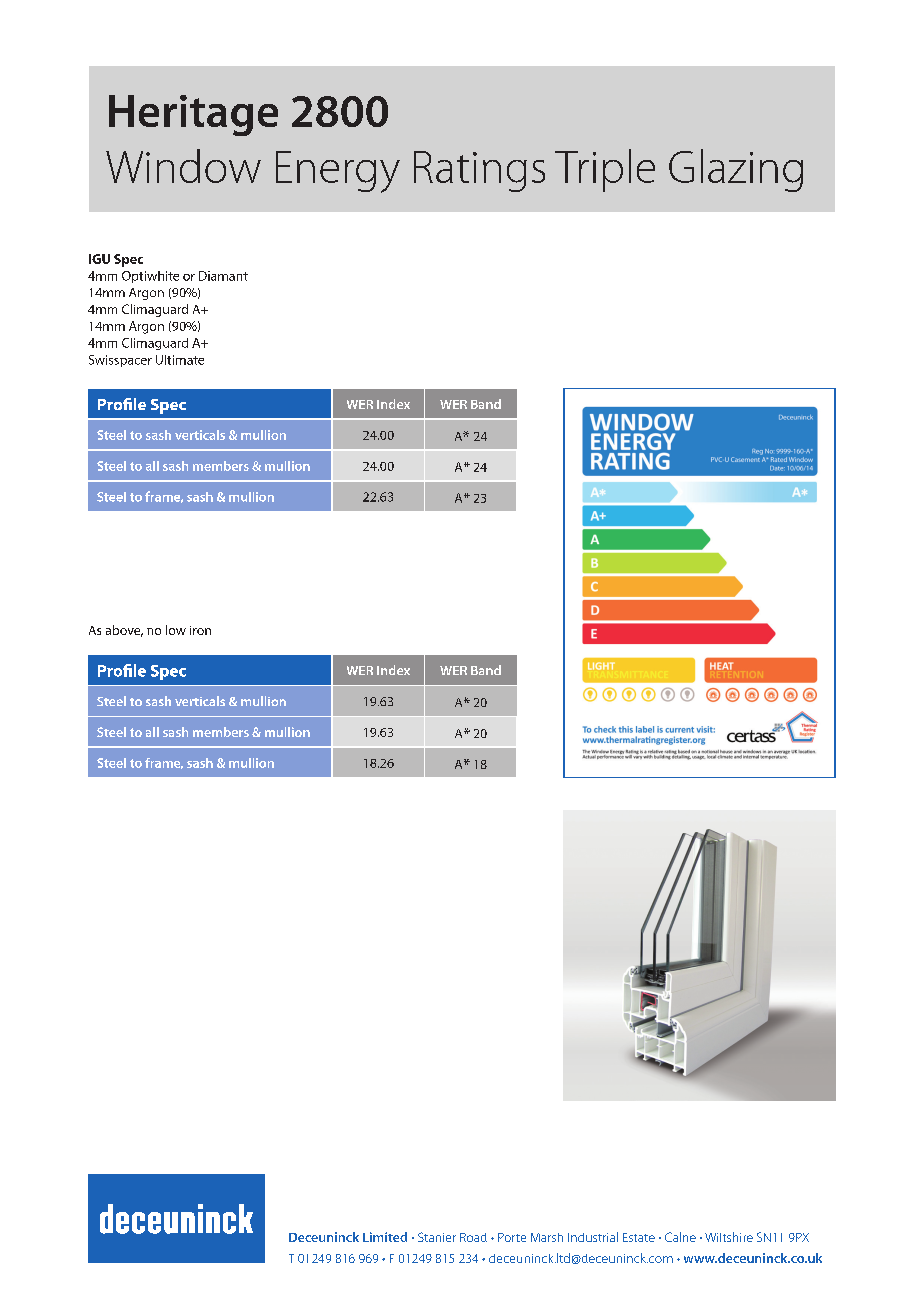 Image resolution: width=924 pixels, height=1308 pixels. Describe the element at coordinates (183, 166) in the screenshot. I see `Window` at that location.
